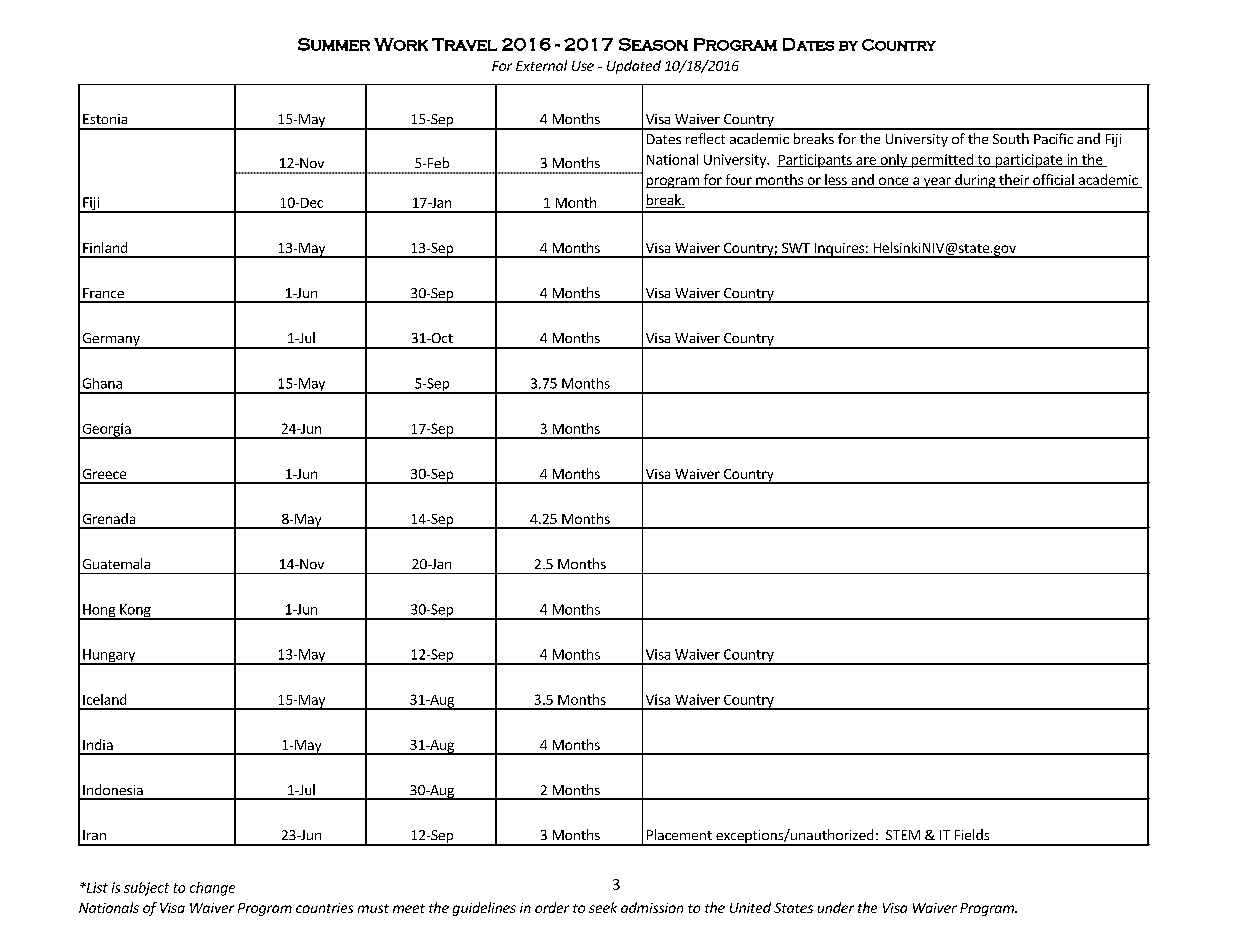 The width and height of the screenshot is (1233, 952). Describe the element at coordinates (116, 563) in the screenshot. I see `Guatemala` at that location.
